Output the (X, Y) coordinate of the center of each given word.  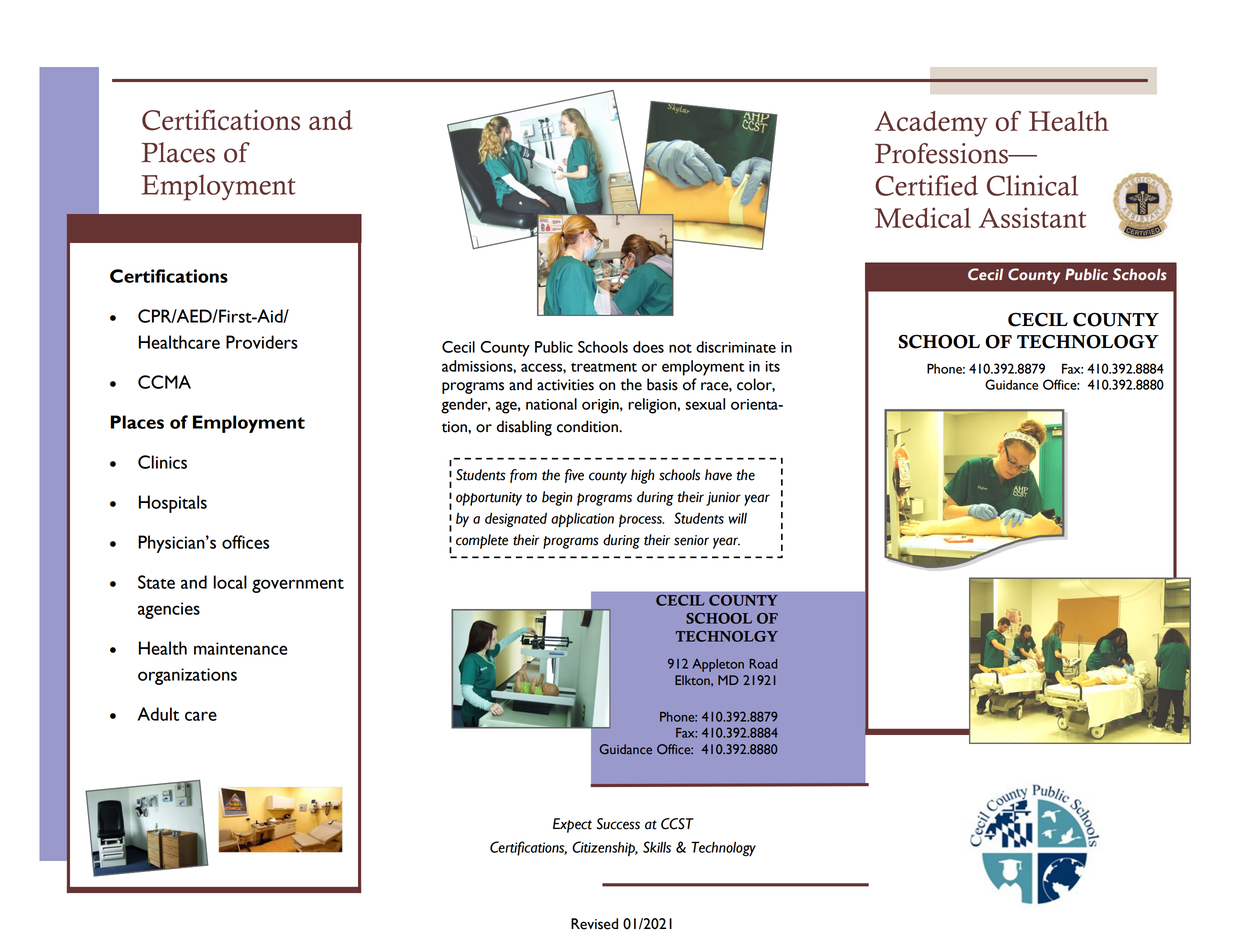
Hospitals (173, 504)
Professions (942, 153)
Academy (931, 124)
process (641, 520)
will (737, 518)
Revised (594, 924)
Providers (262, 342)
